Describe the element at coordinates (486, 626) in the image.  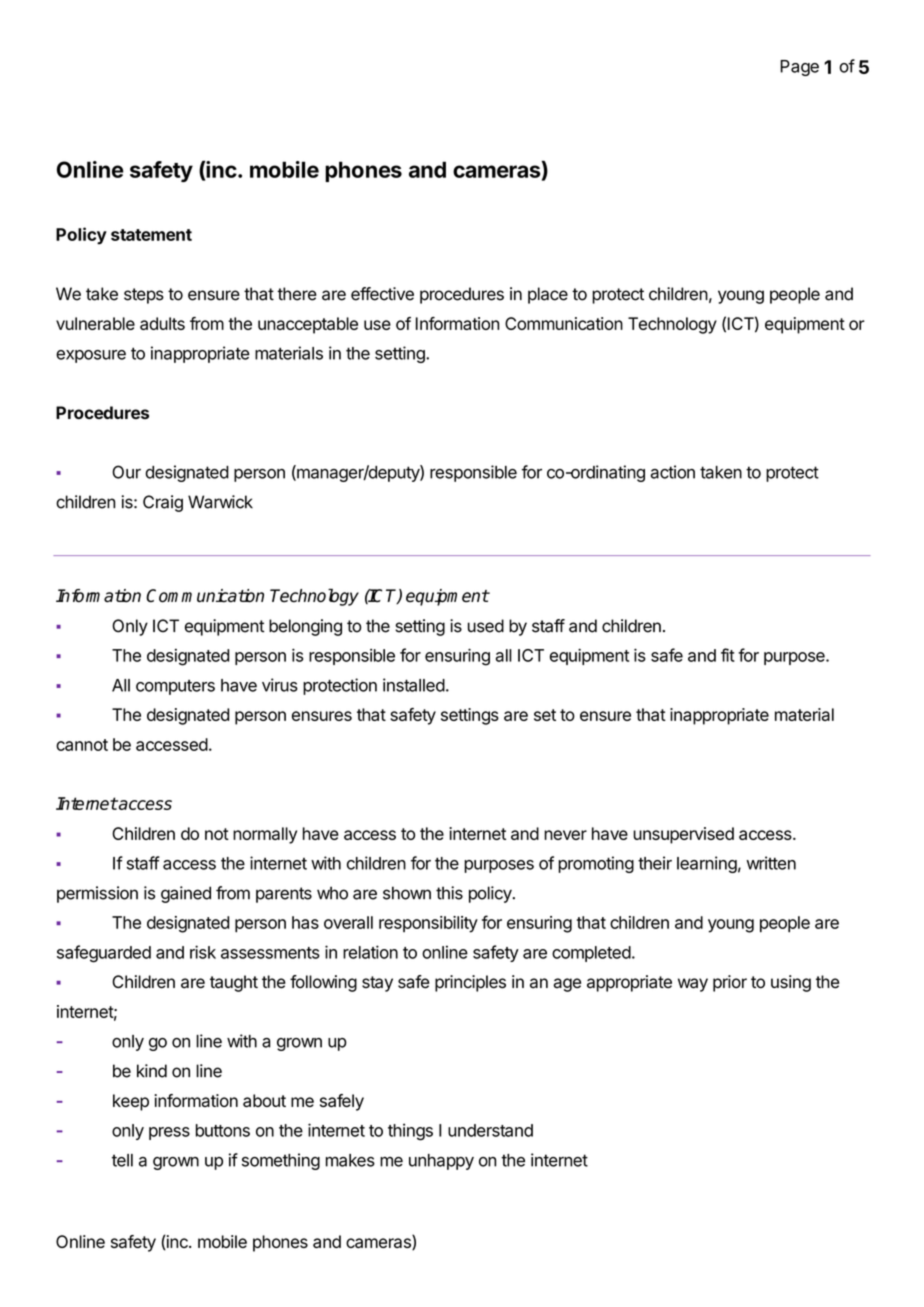
I see `used` at that location.
